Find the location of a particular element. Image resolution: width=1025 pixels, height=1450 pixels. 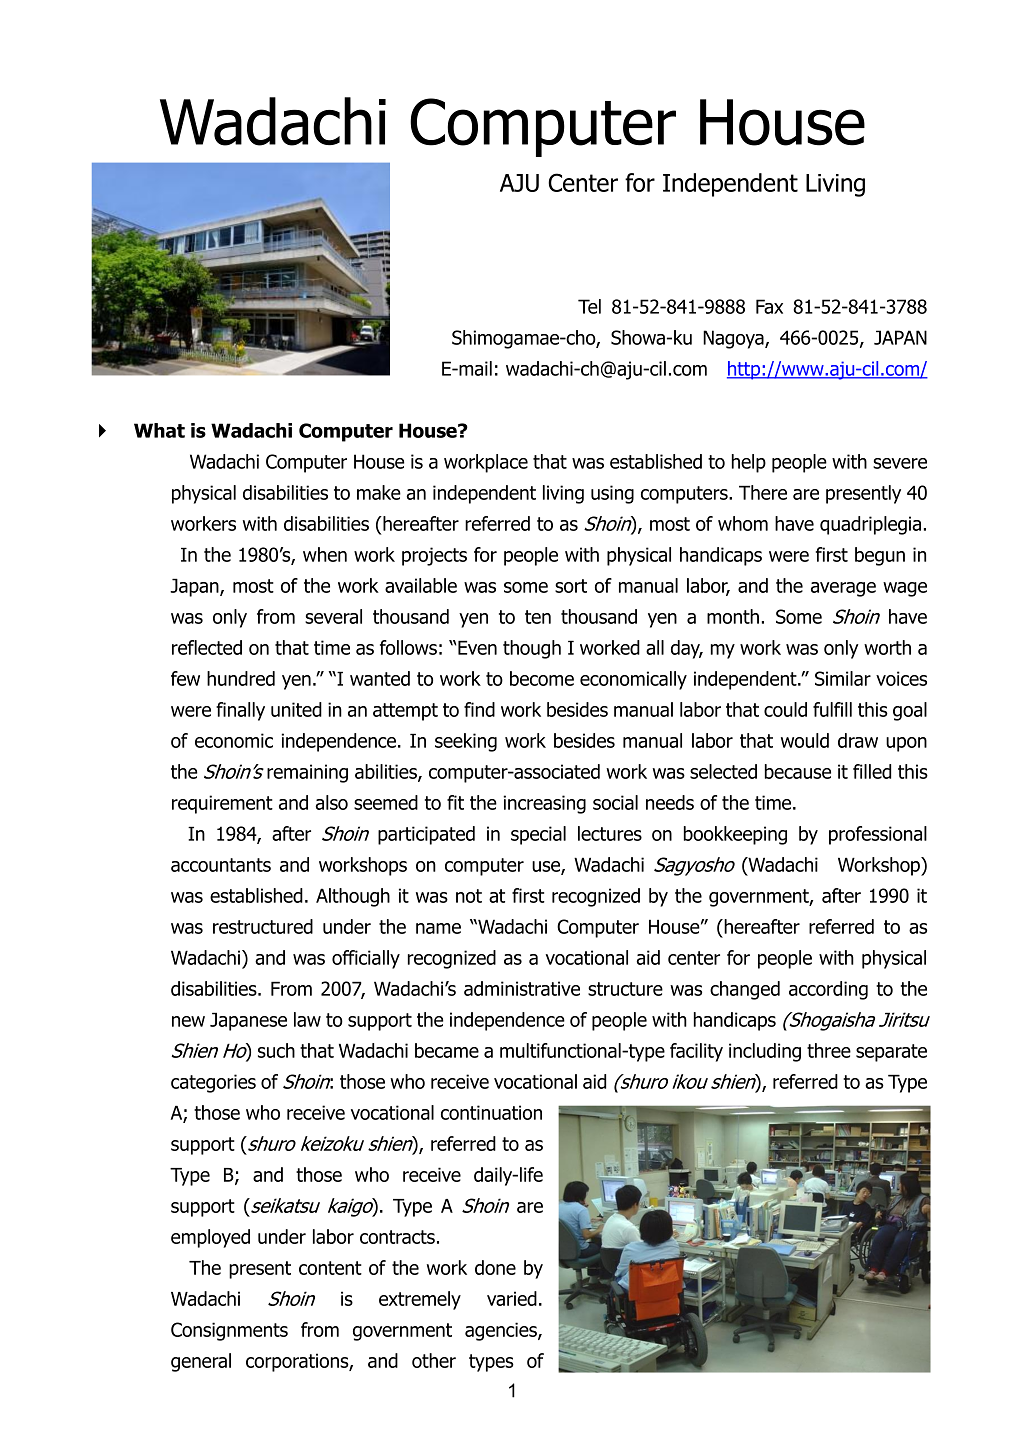

administrative is located at coordinates (522, 988).
